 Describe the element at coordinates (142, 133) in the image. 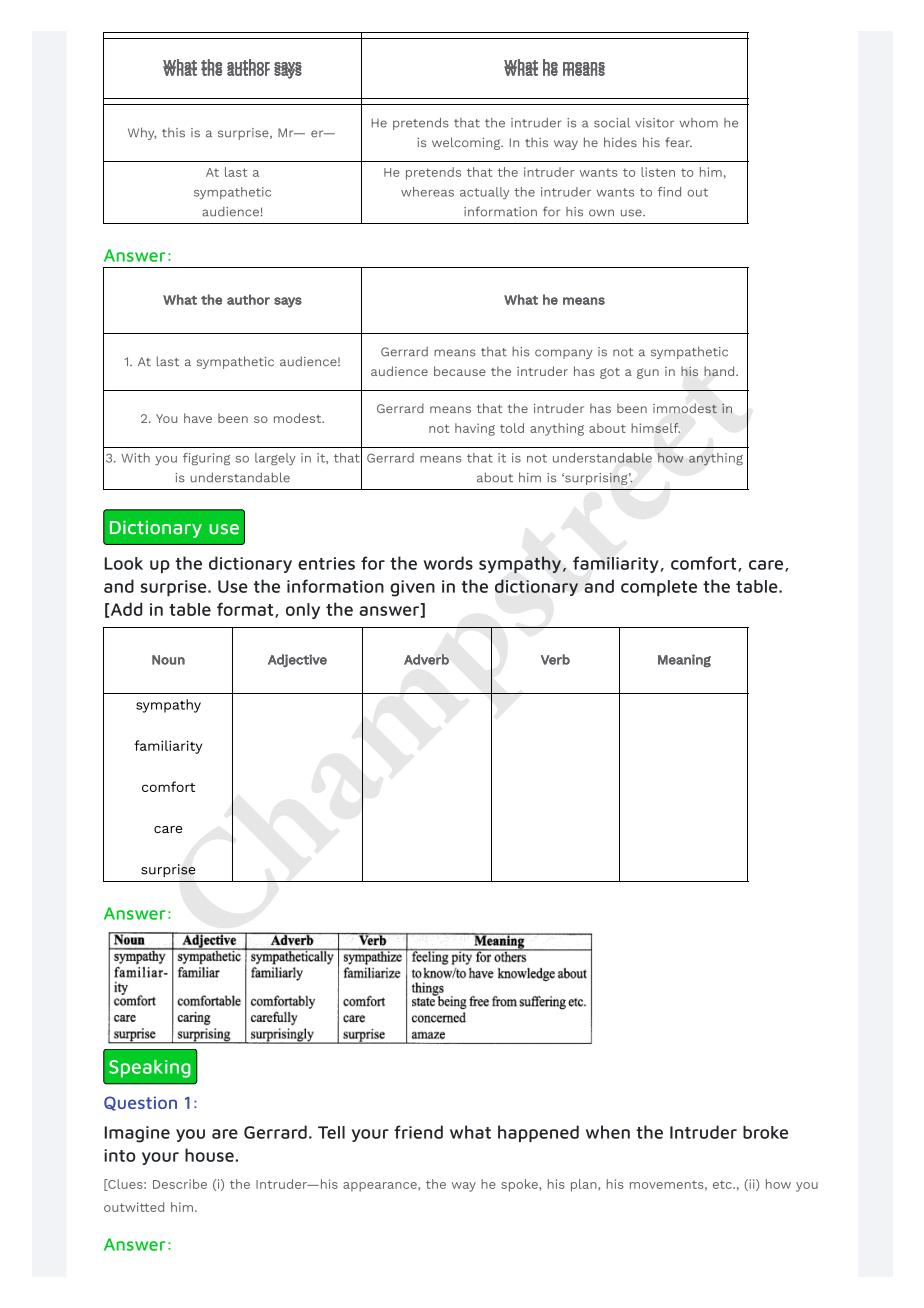

I see `Why` at that location.
